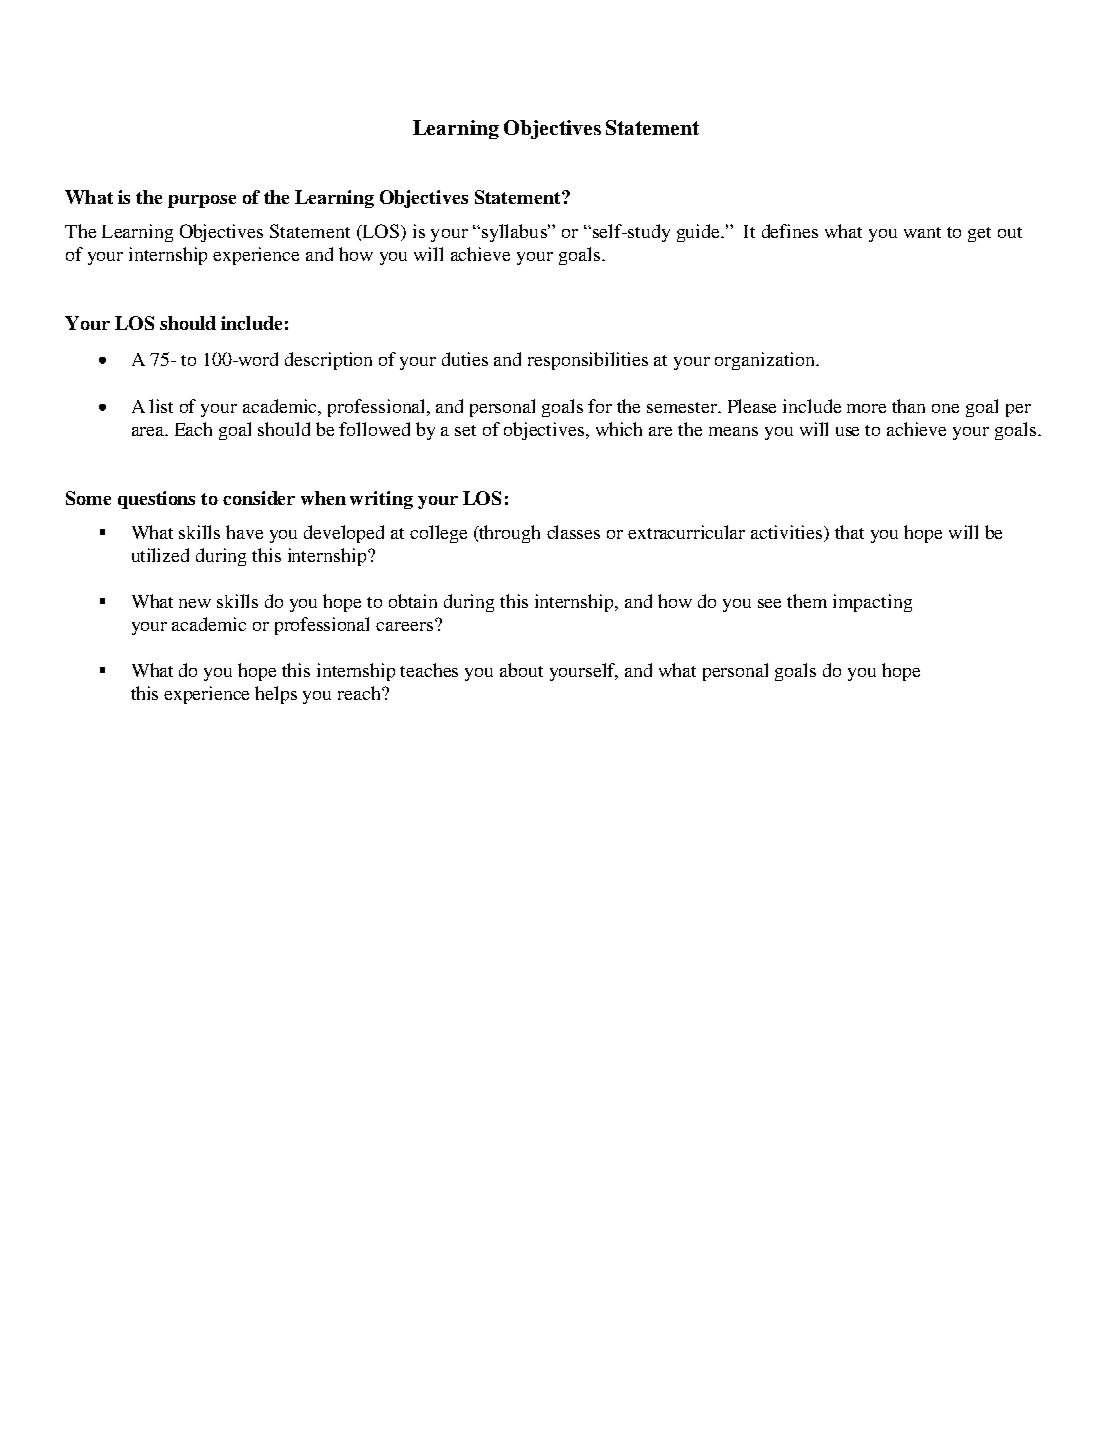  What do you see at coordinates (465, 430) in the page?
I see `set` at bounding box center [465, 430].
